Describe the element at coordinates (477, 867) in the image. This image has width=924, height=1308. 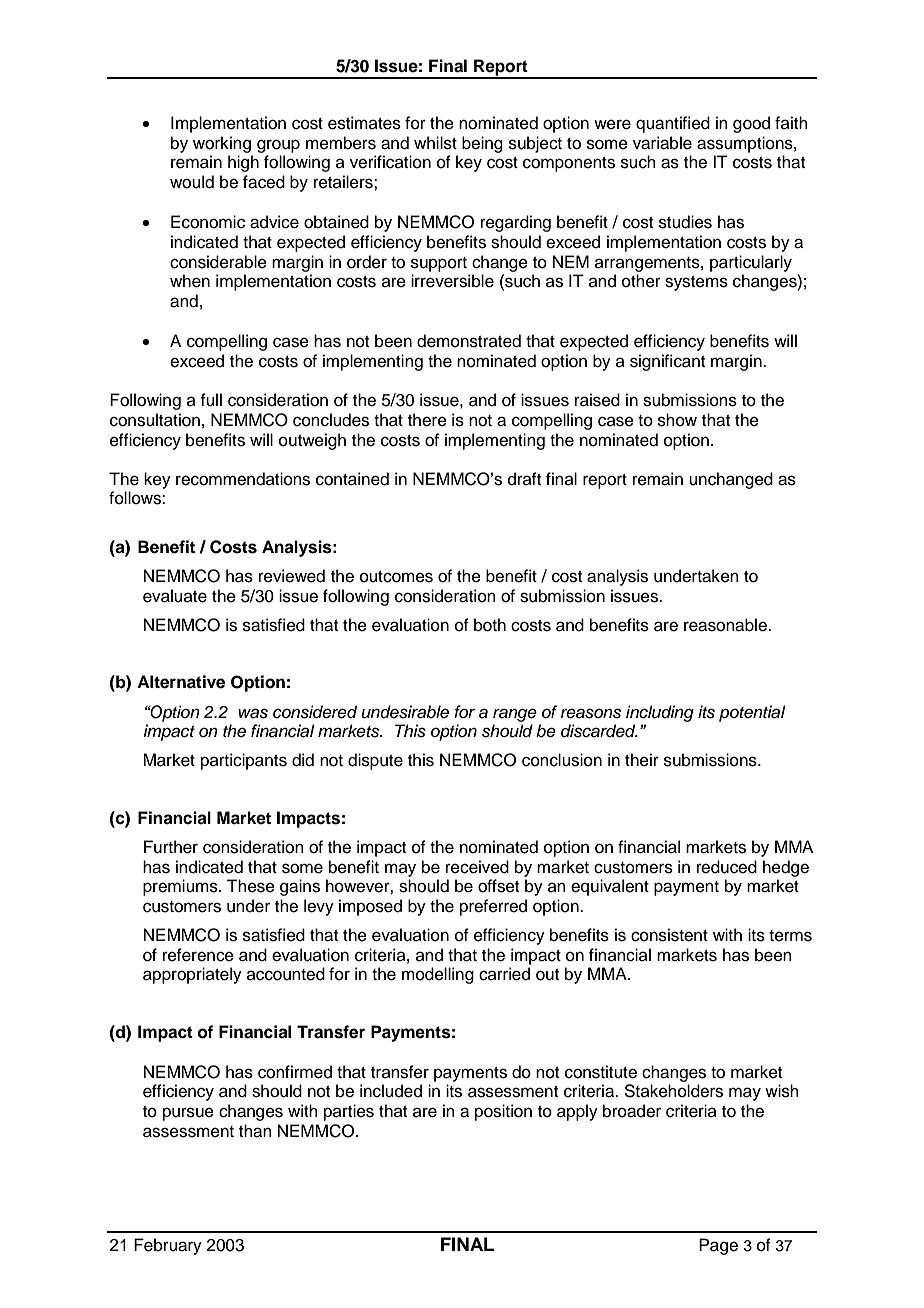
I see `received` at that location.
